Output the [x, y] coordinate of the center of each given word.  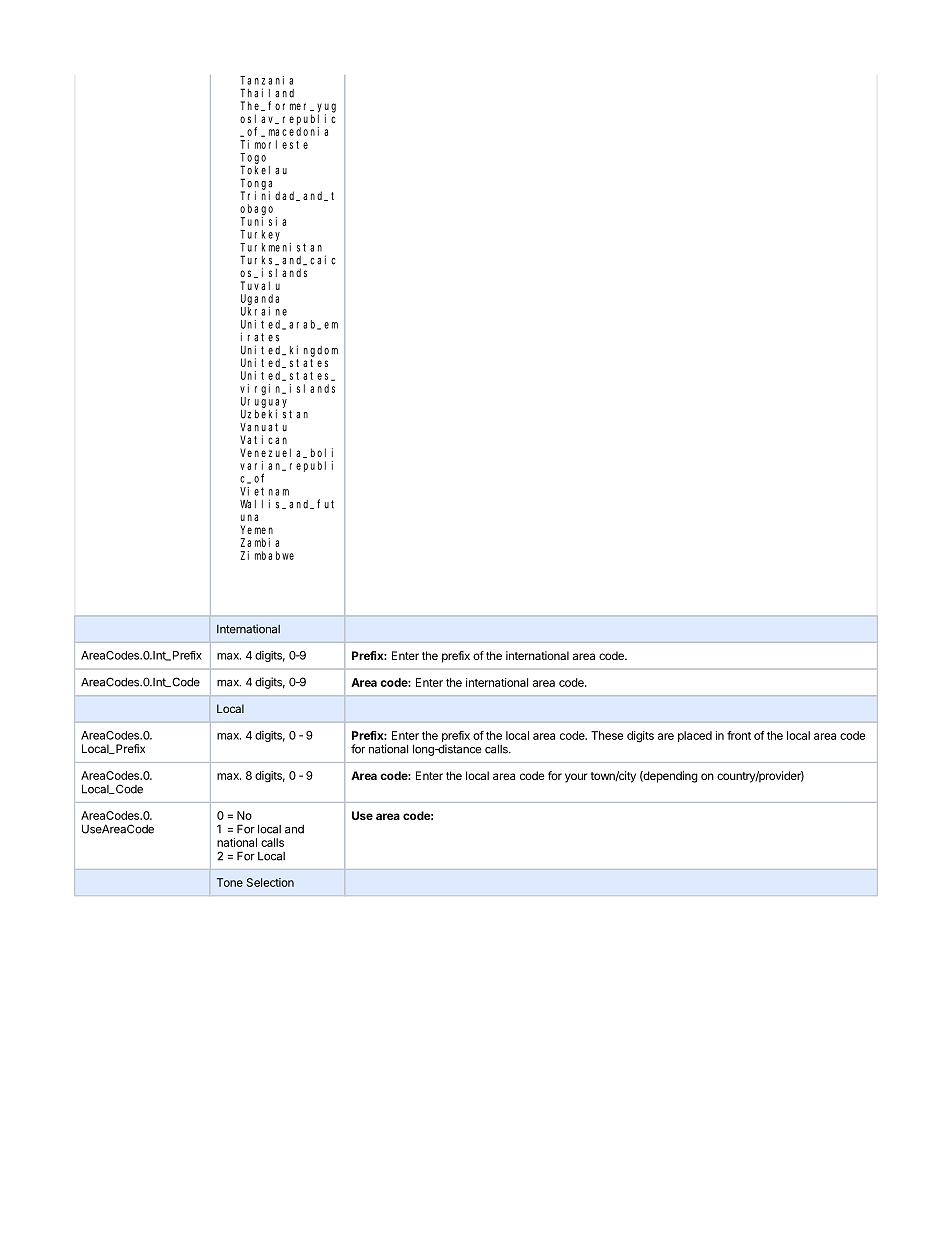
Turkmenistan [281, 247]
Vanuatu [263, 427]
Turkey [260, 235]
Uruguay [264, 403]
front [739, 735]
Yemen [256, 529]
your [576, 778]
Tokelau [263, 170]
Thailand [267, 93]
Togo [253, 159]
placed [695, 736]
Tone [230, 882]
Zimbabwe [267, 555]
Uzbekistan [274, 414]
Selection [270, 882]
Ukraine [264, 311]
